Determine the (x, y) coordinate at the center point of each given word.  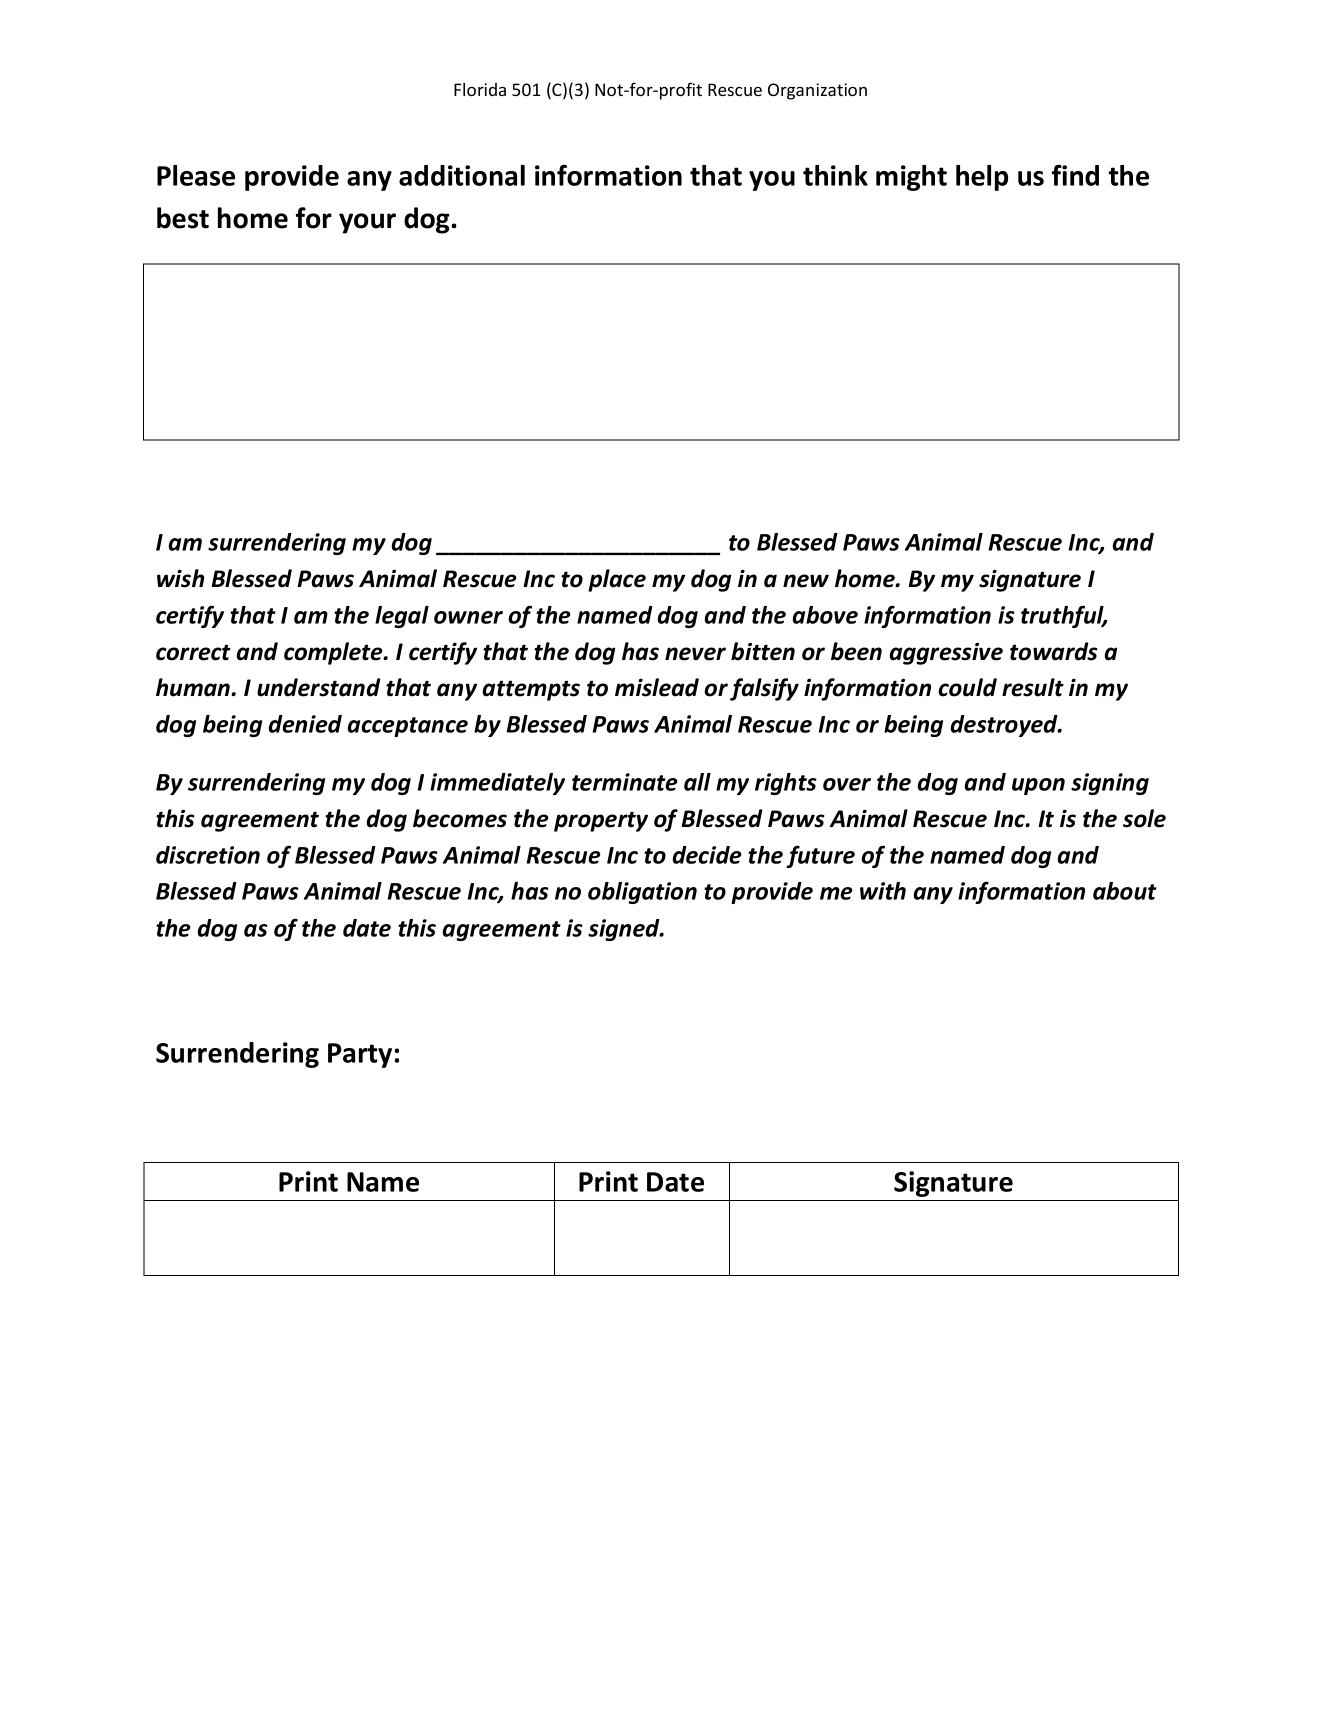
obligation (642, 893)
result (1033, 687)
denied (305, 724)
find (1075, 175)
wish (180, 578)
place (617, 580)
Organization (817, 91)
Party (360, 1055)
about (1125, 891)
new (806, 581)
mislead (657, 687)
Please (196, 175)
